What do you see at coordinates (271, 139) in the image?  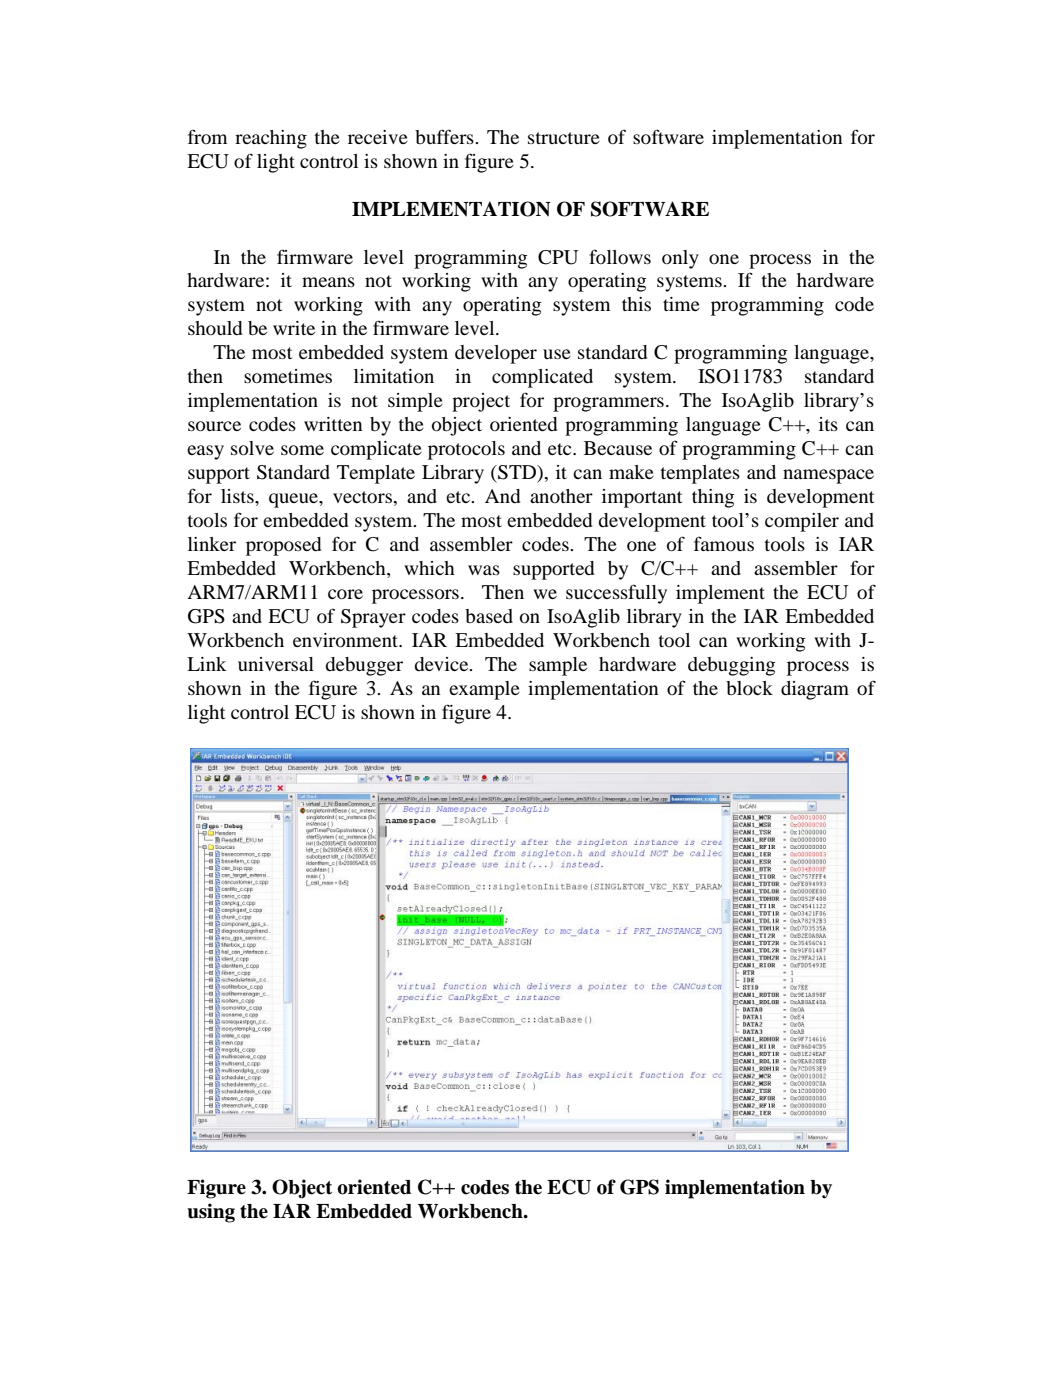 I see `reaching` at bounding box center [271, 139].
